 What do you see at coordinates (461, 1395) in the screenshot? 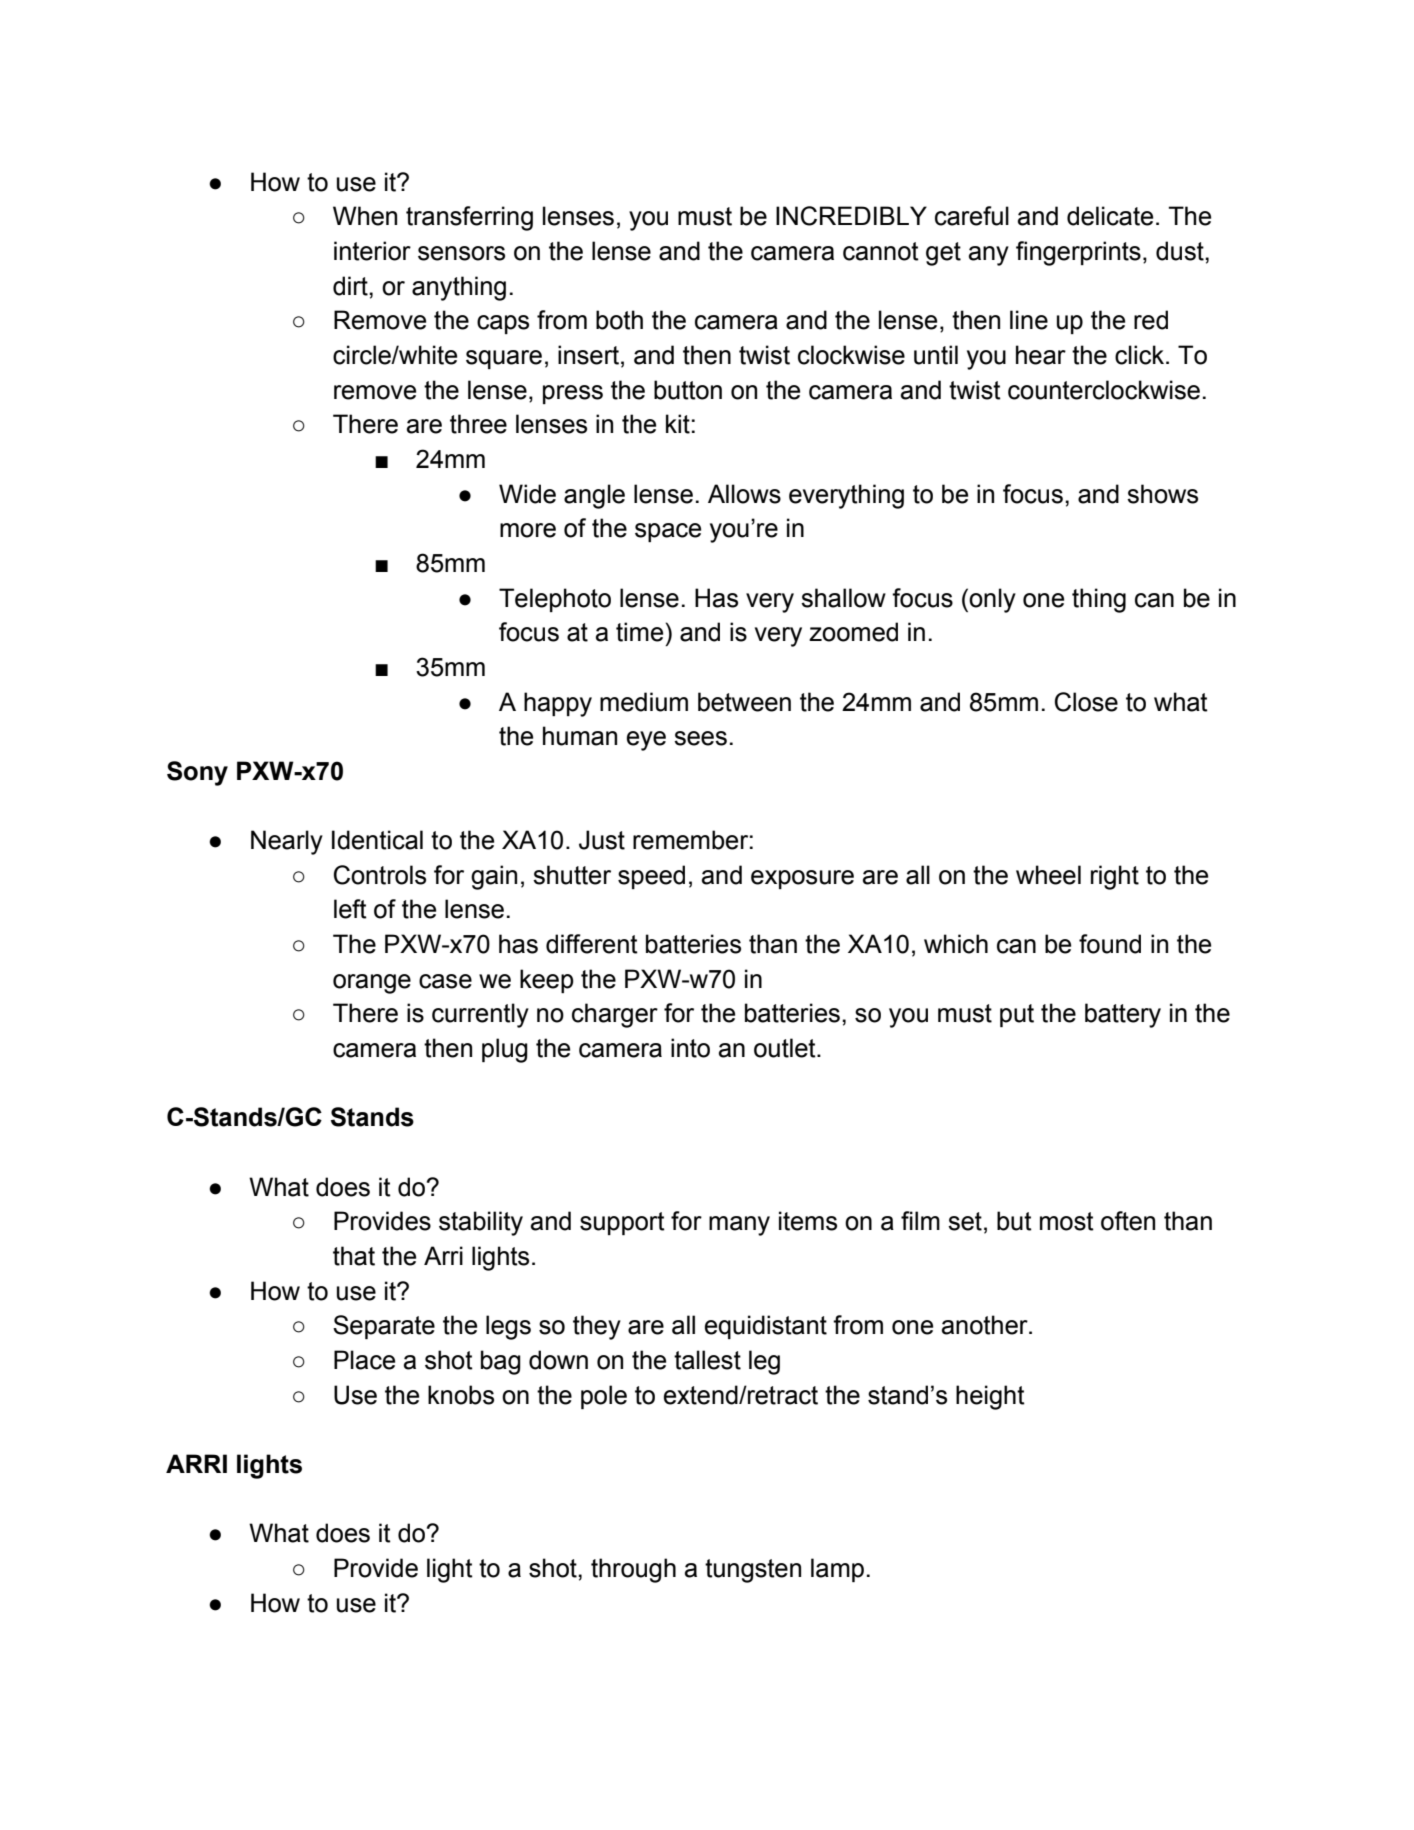
I see `knobs` at bounding box center [461, 1395].
